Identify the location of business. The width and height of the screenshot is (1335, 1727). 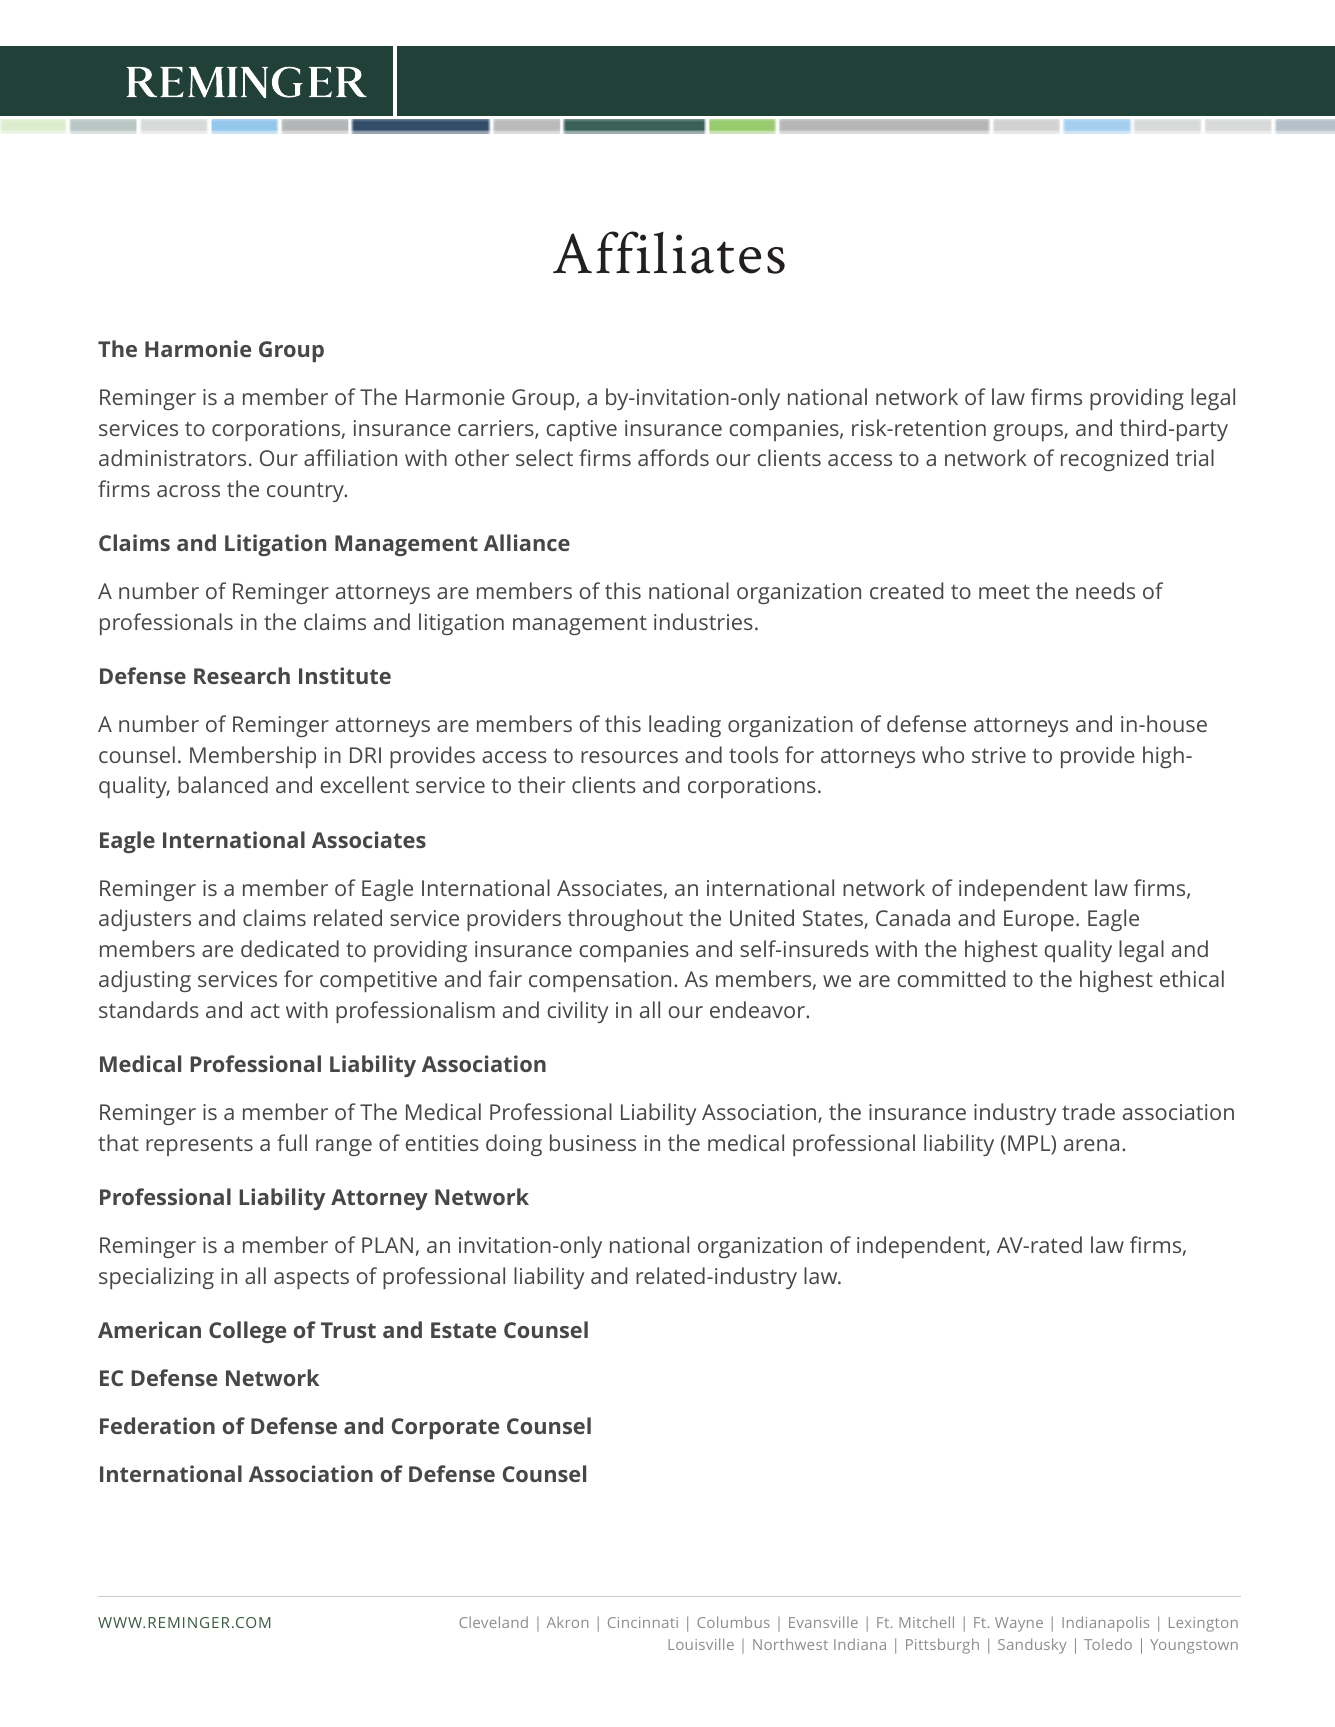
(593, 1142).
